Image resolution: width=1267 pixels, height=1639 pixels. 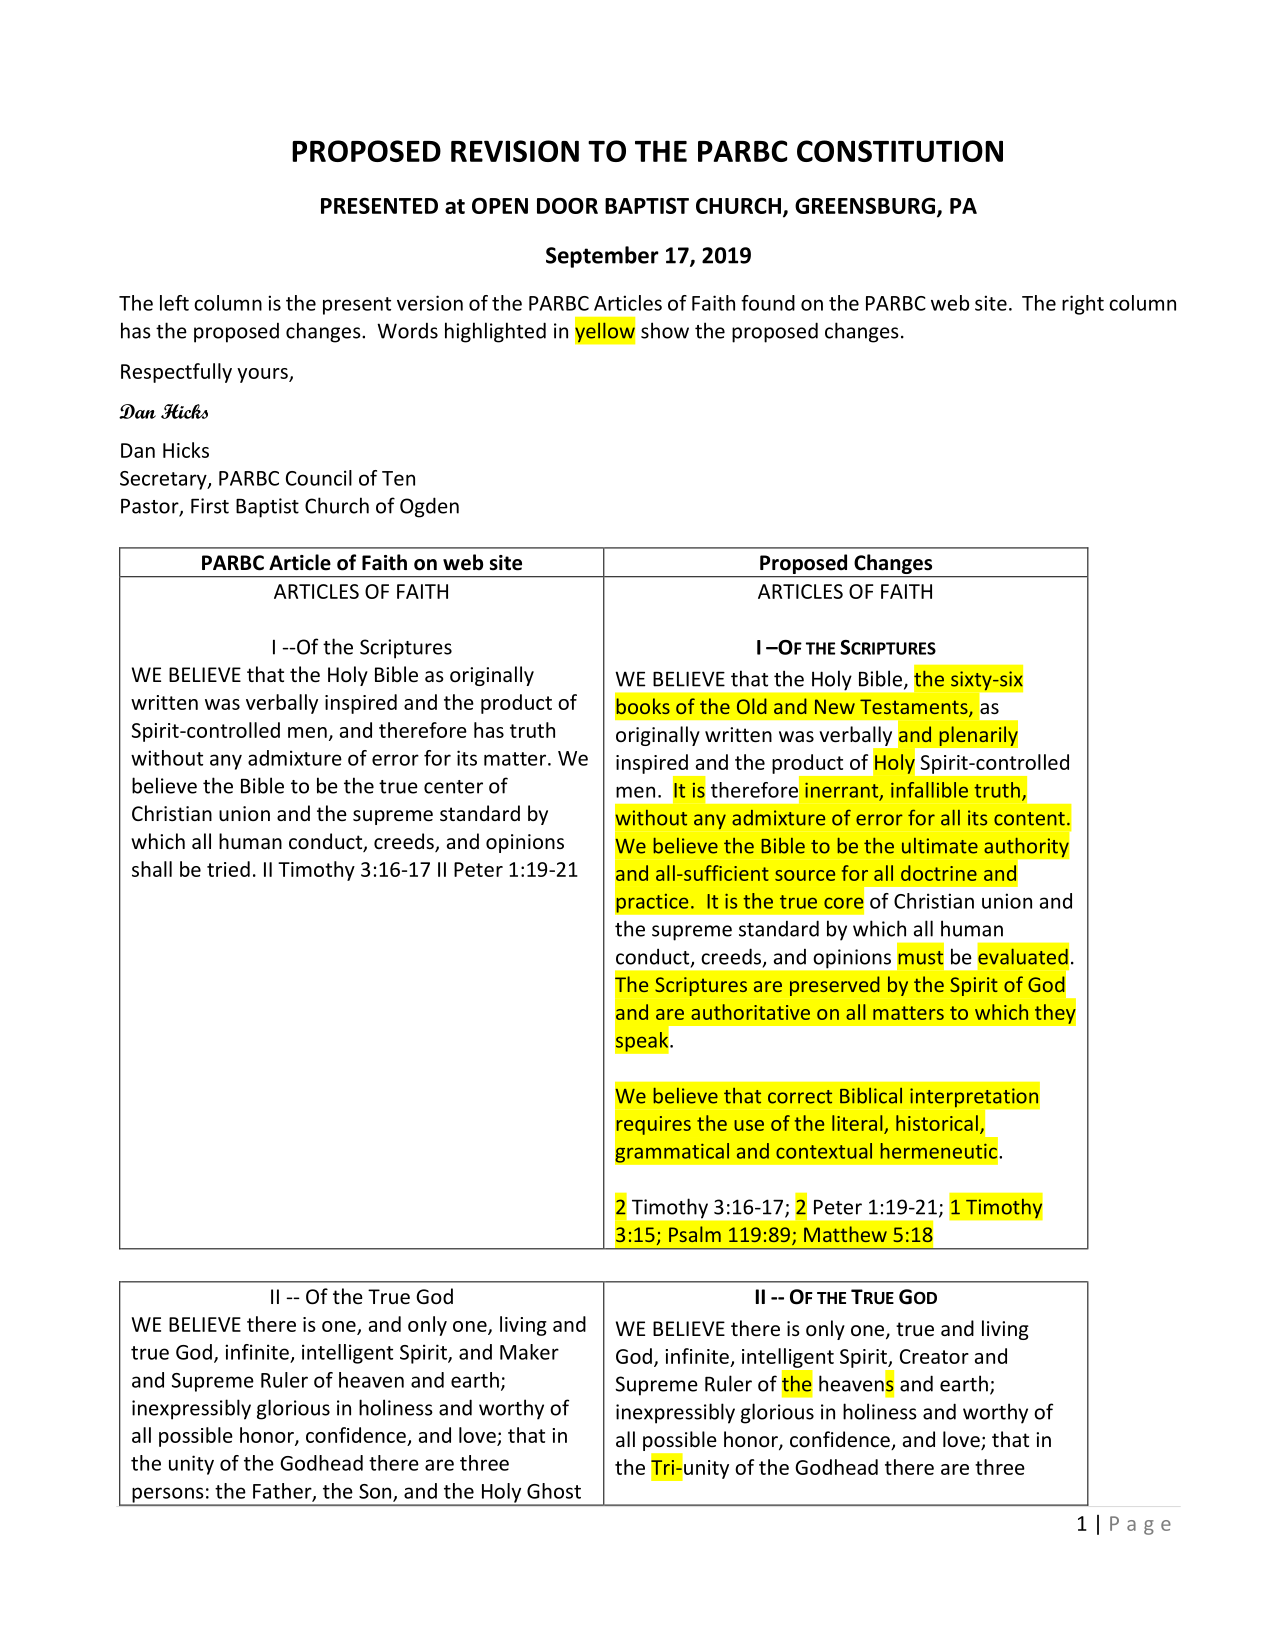 I want to click on persons, so click(x=168, y=1496).
